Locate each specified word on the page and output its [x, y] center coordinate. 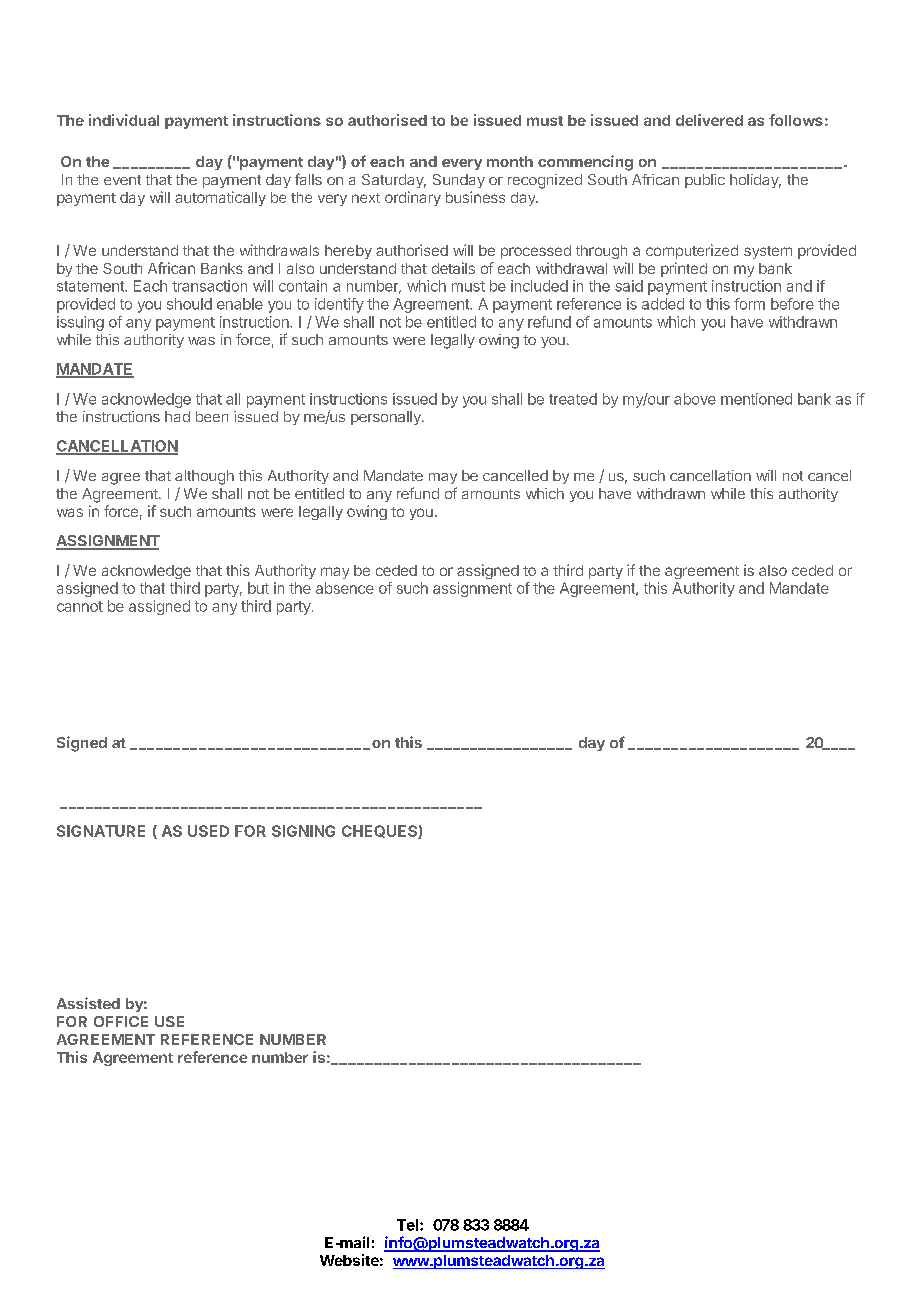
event [122, 180]
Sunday [459, 181]
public [705, 181]
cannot [80, 606]
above [695, 399]
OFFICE [121, 1021]
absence [345, 588]
